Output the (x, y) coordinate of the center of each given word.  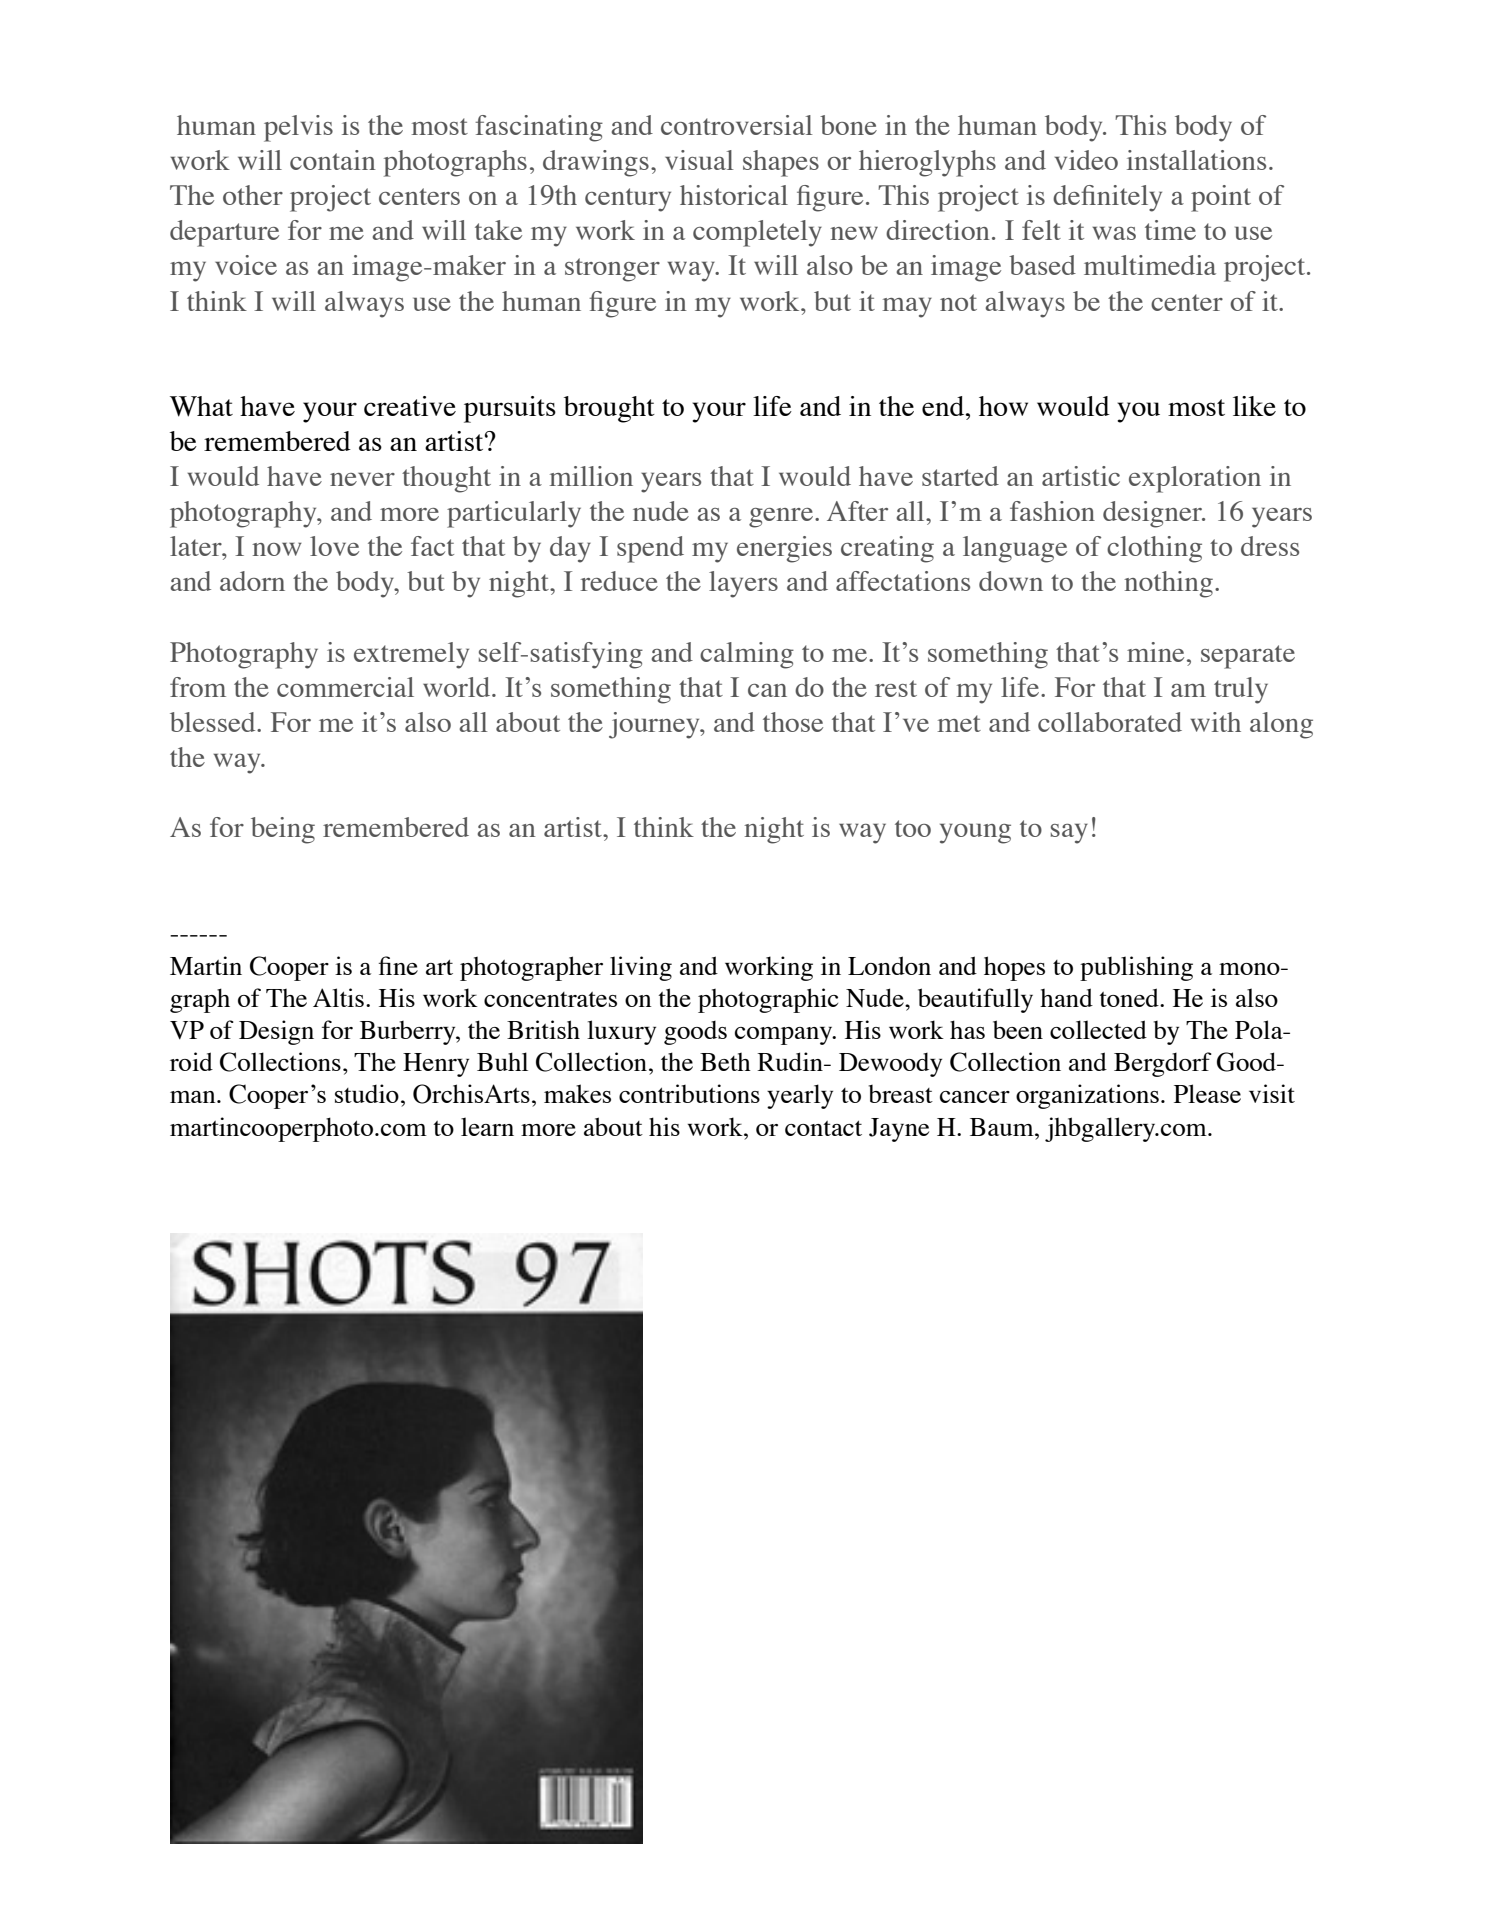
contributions (689, 1093)
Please (1207, 1093)
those (793, 722)
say (1069, 833)
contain (333, 160)
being (283, 830)
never (362, 479)
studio (367, 1093)
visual (699, 160)
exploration (1195, 479)
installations (1196, 160)
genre (781, 518)
